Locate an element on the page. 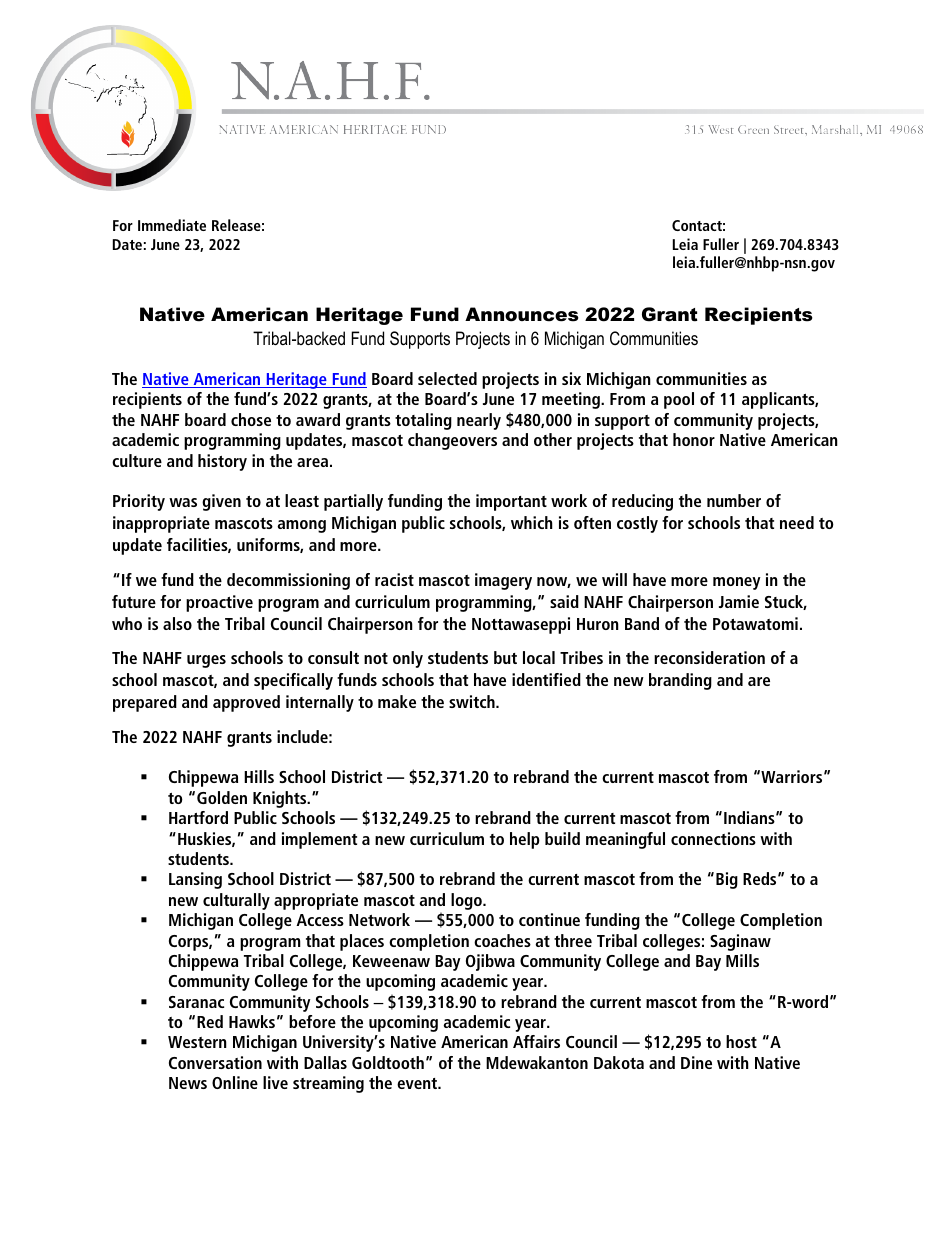 This page has height=1233, width=952. Immediate is located at coordinates (172, 225).
